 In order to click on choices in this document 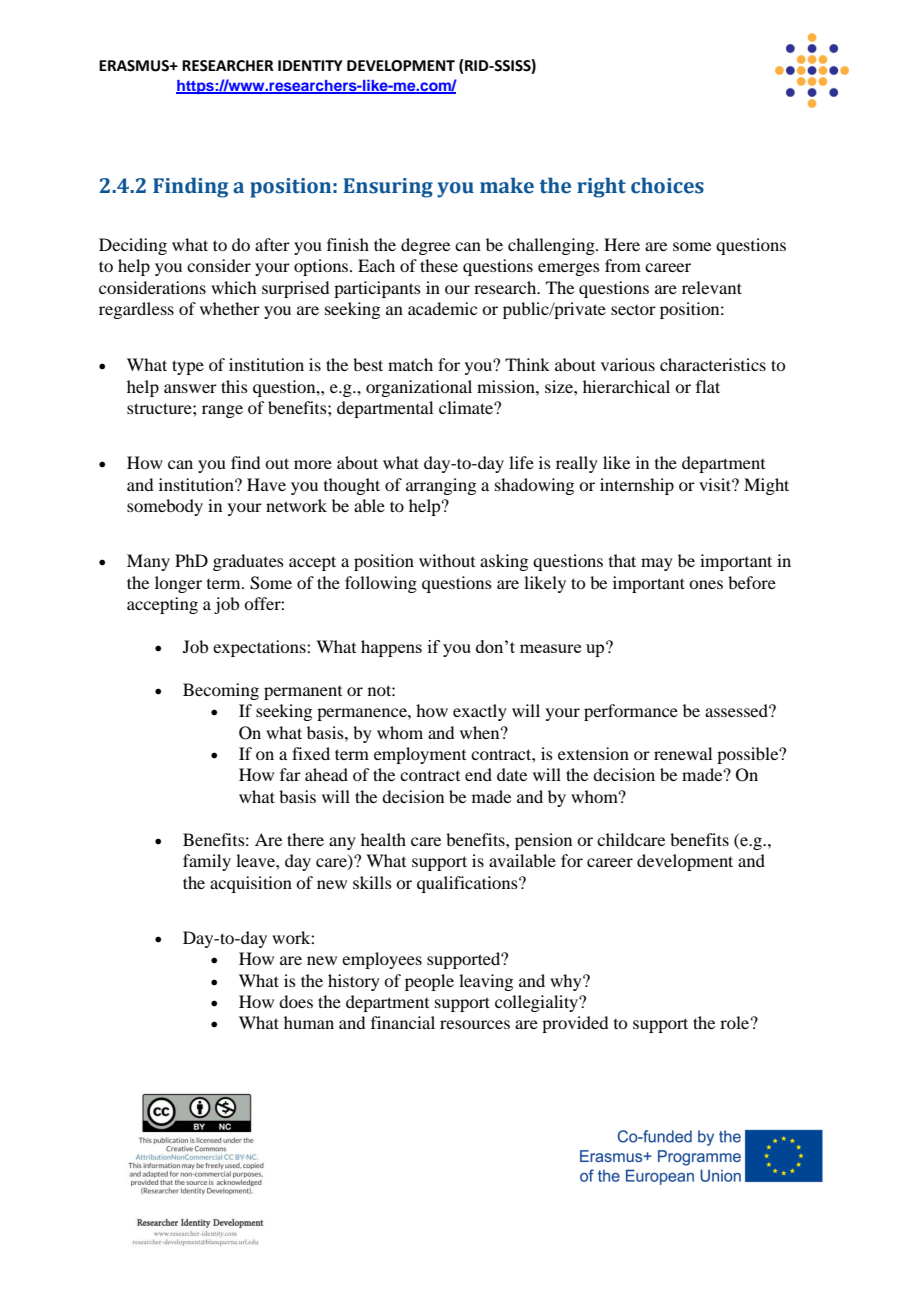, I will do `click(667, 185)`.
